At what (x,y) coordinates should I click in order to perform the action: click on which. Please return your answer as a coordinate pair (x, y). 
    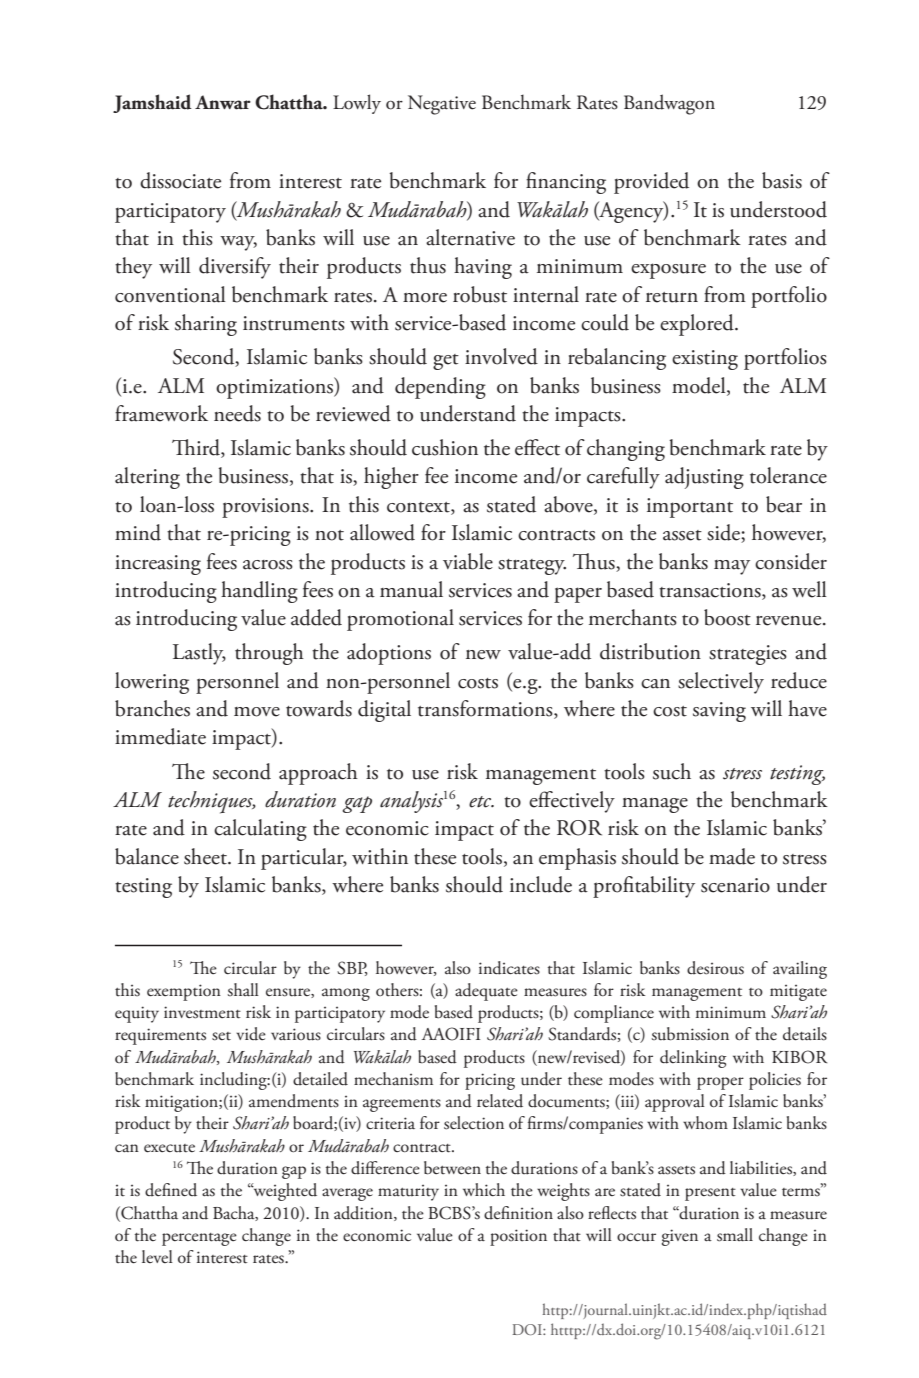
    Looking at the image, I should click on (484, 1189).
